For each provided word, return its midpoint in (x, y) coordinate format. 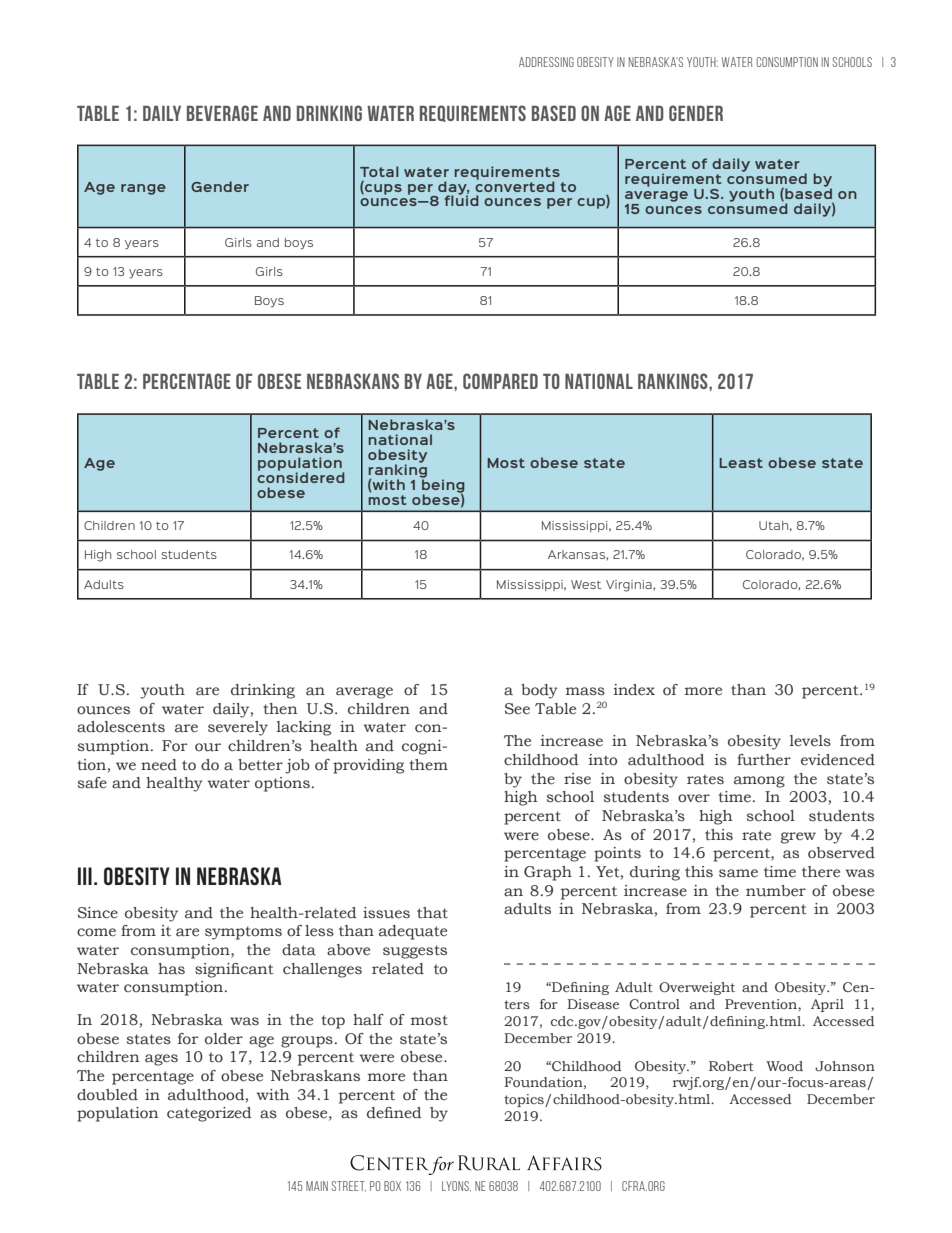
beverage (222, 113)
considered (301, 476)
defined (394, 1113)
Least (741, 463)
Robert (731, 1066)
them (428, 765)
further (764, 760)
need (159, 765)
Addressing (546, 62)
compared (500, 381)
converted (515, 185)
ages (161, 1060)
